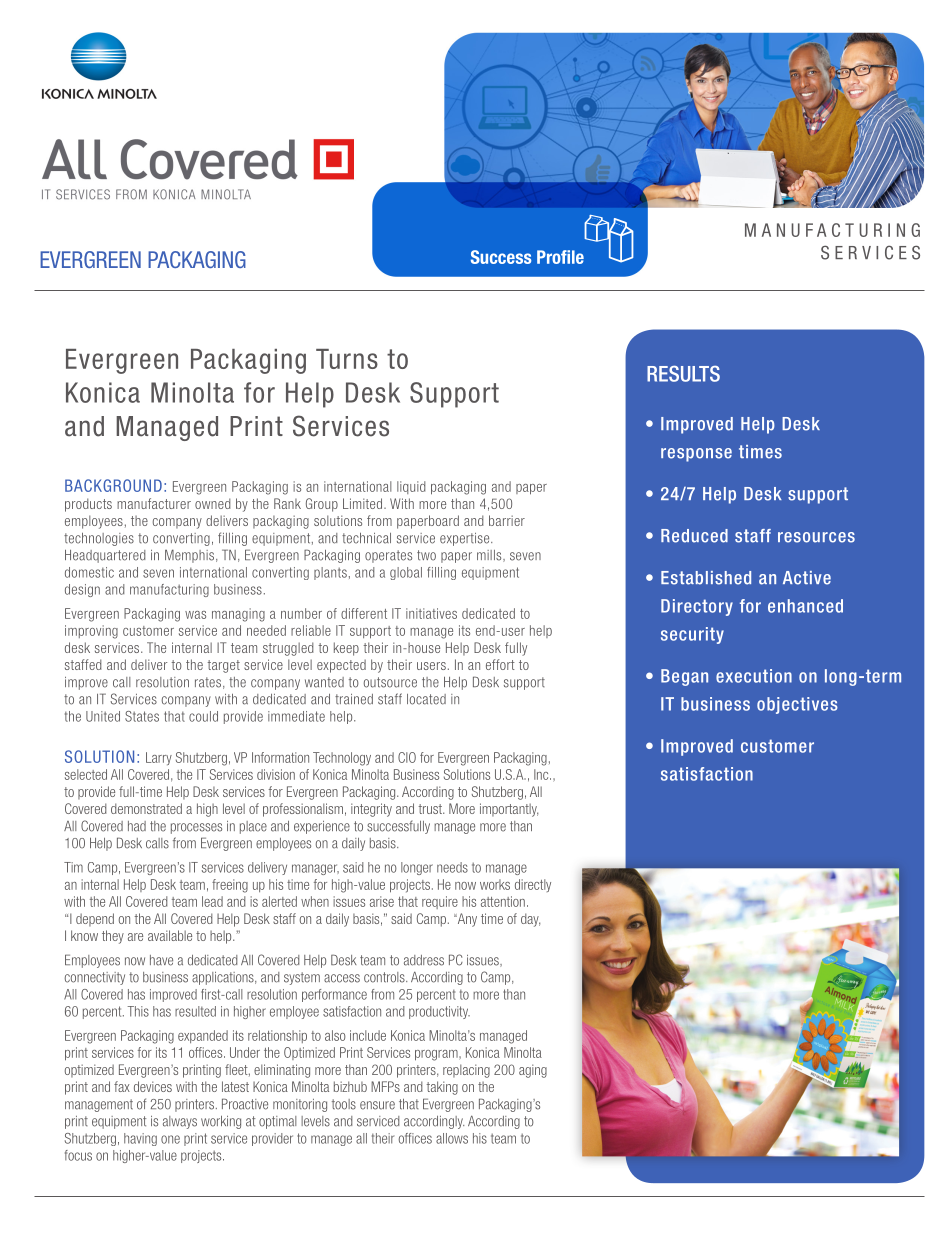 Image resolution: width=952 pixels, height=1233 pixels. Describe the element at coordinates (170, 935) in the screenshot. I see `available` at that location.
